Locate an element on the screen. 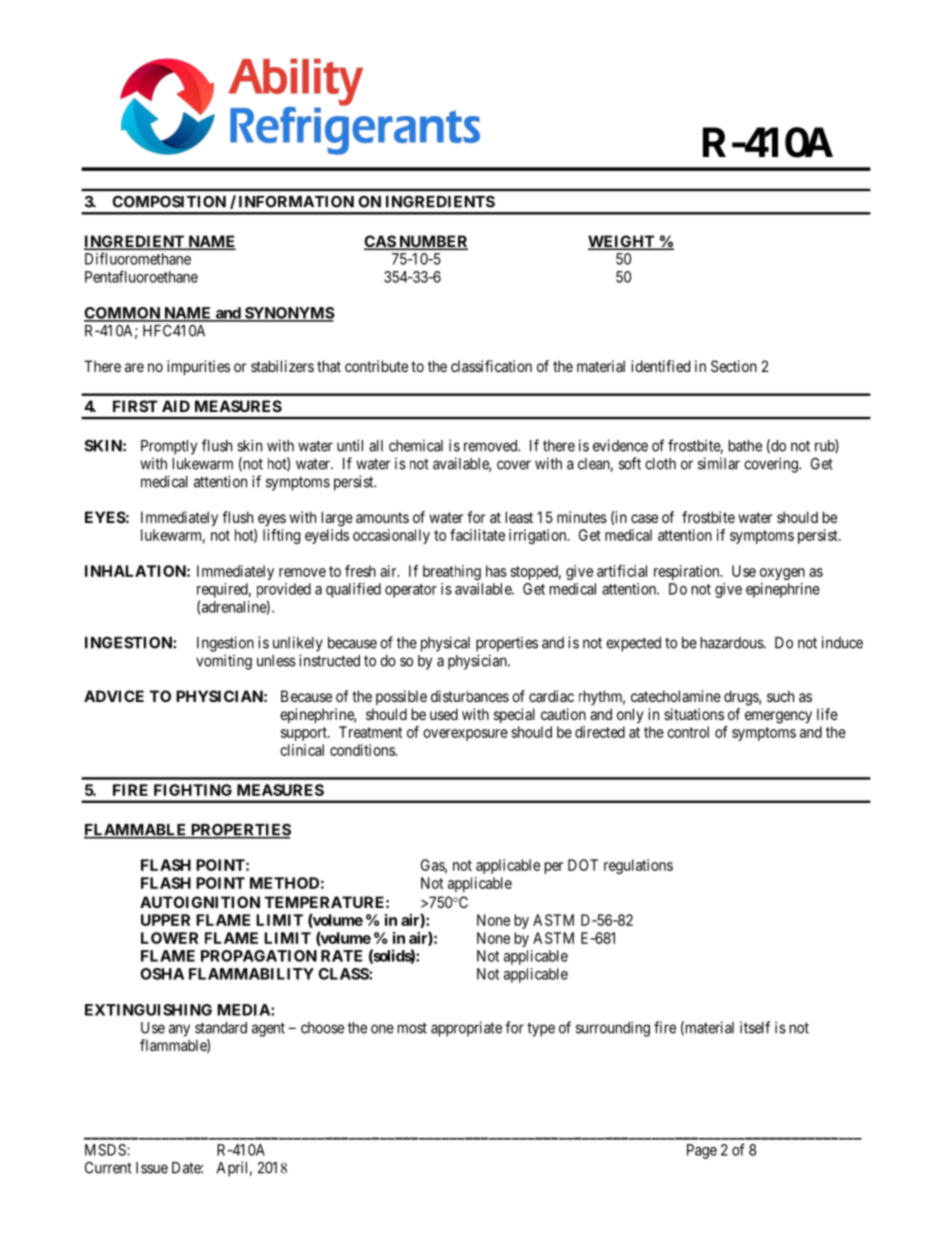  Issue is located at coordinates (152, 1168).
